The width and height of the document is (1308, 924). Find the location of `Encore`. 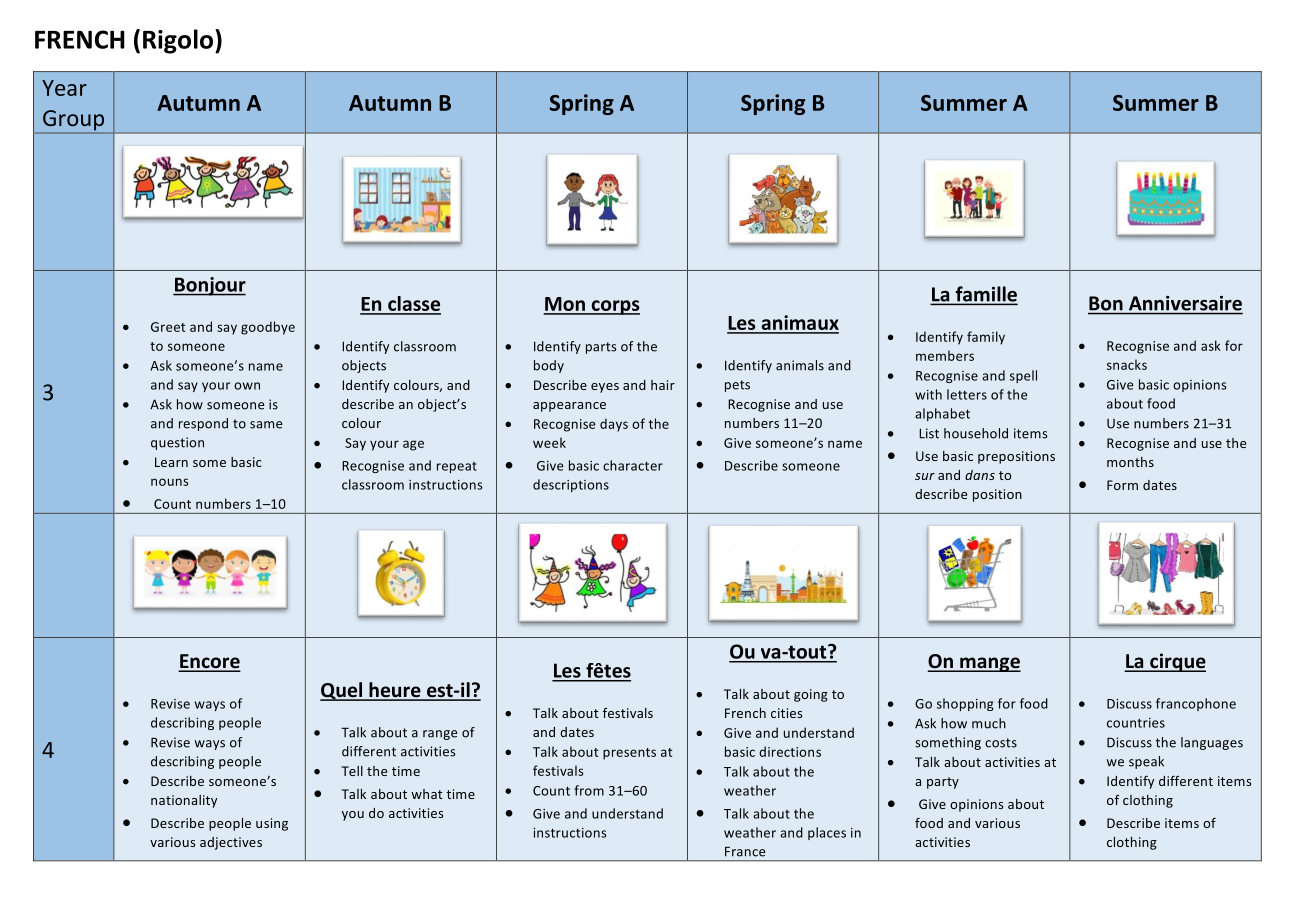

Encore is located at coordinates (209, 662).
